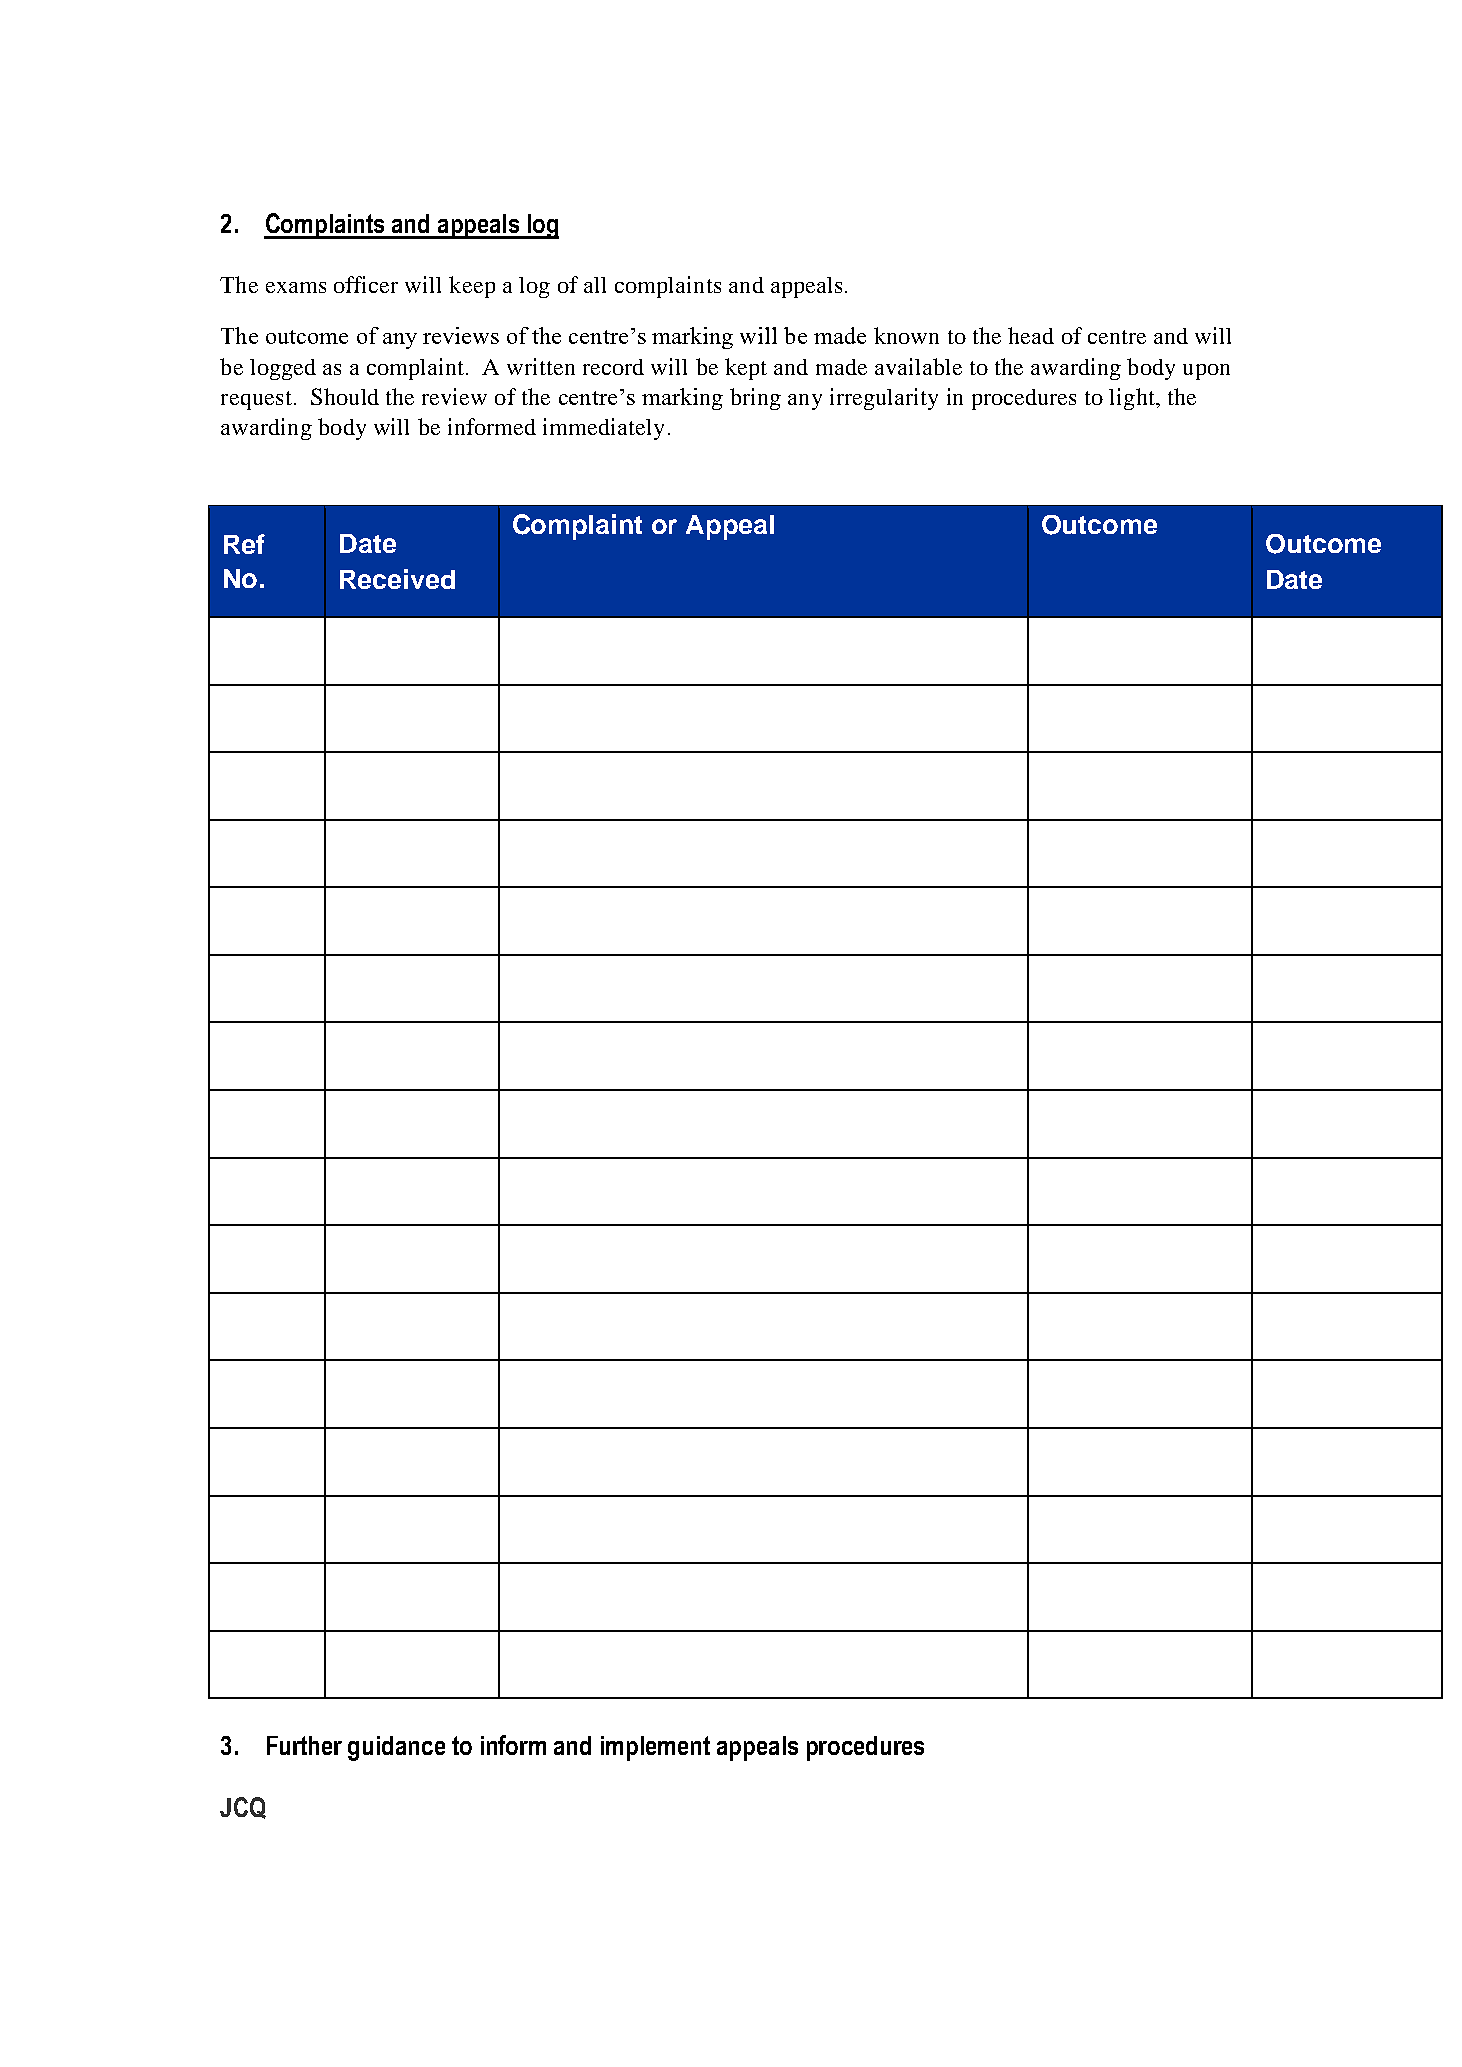 The width and height of the screenshot is (1462, 2067). Describe the element at coordinates (304, 1745) in the screenshot. I see `Further` at that location.
